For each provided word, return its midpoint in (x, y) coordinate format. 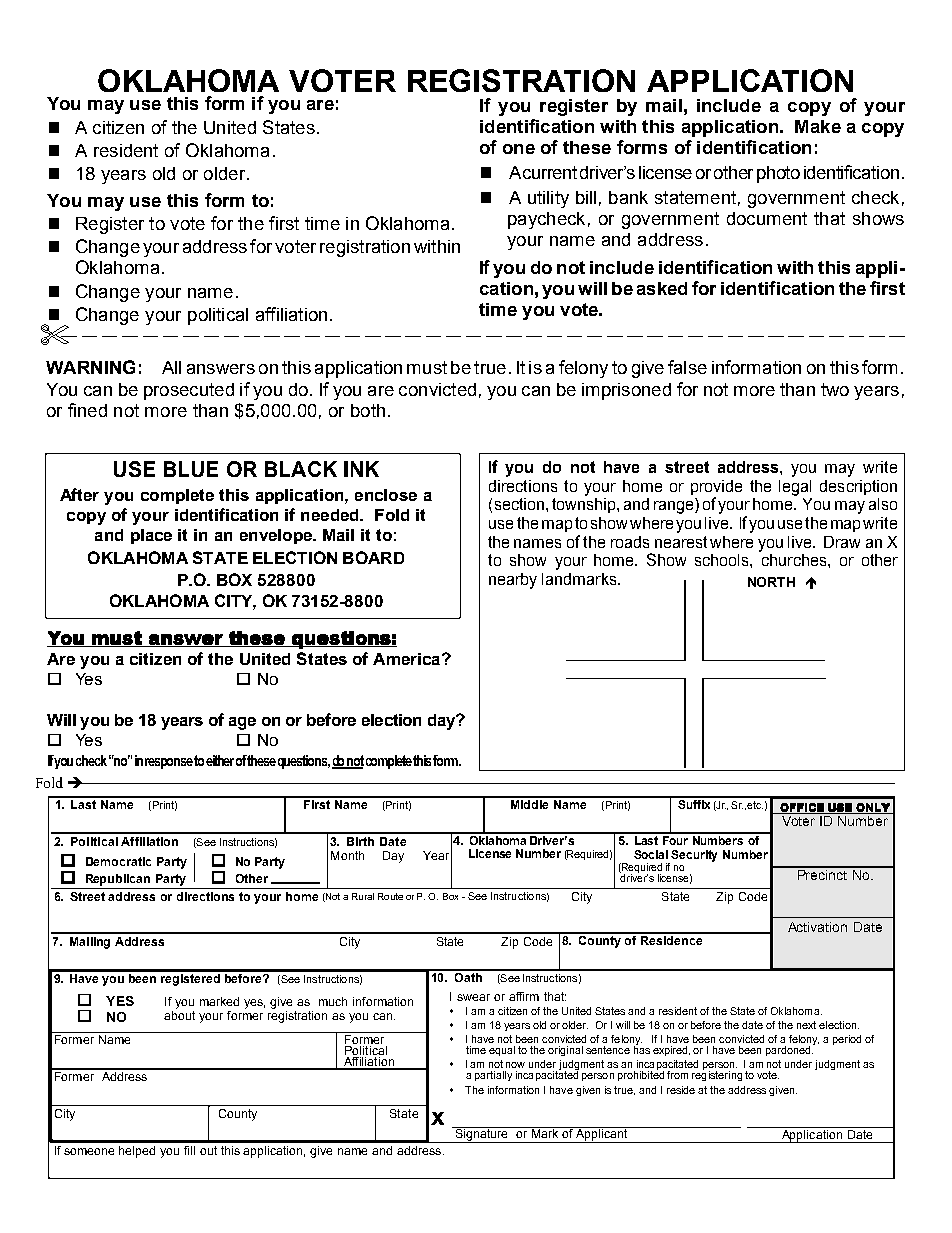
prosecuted (189, 391)
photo (778, 174)
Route (390, 896)
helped (137, 1152)
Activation (817, 927)
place (151, 536)
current (550, 172)
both (368, 410)
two (835, 389)
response (169, 763)
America (408, 659)
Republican (118, 880)
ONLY (873, 808)
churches (795, 560)
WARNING (90, 367)
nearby (513, 581)
